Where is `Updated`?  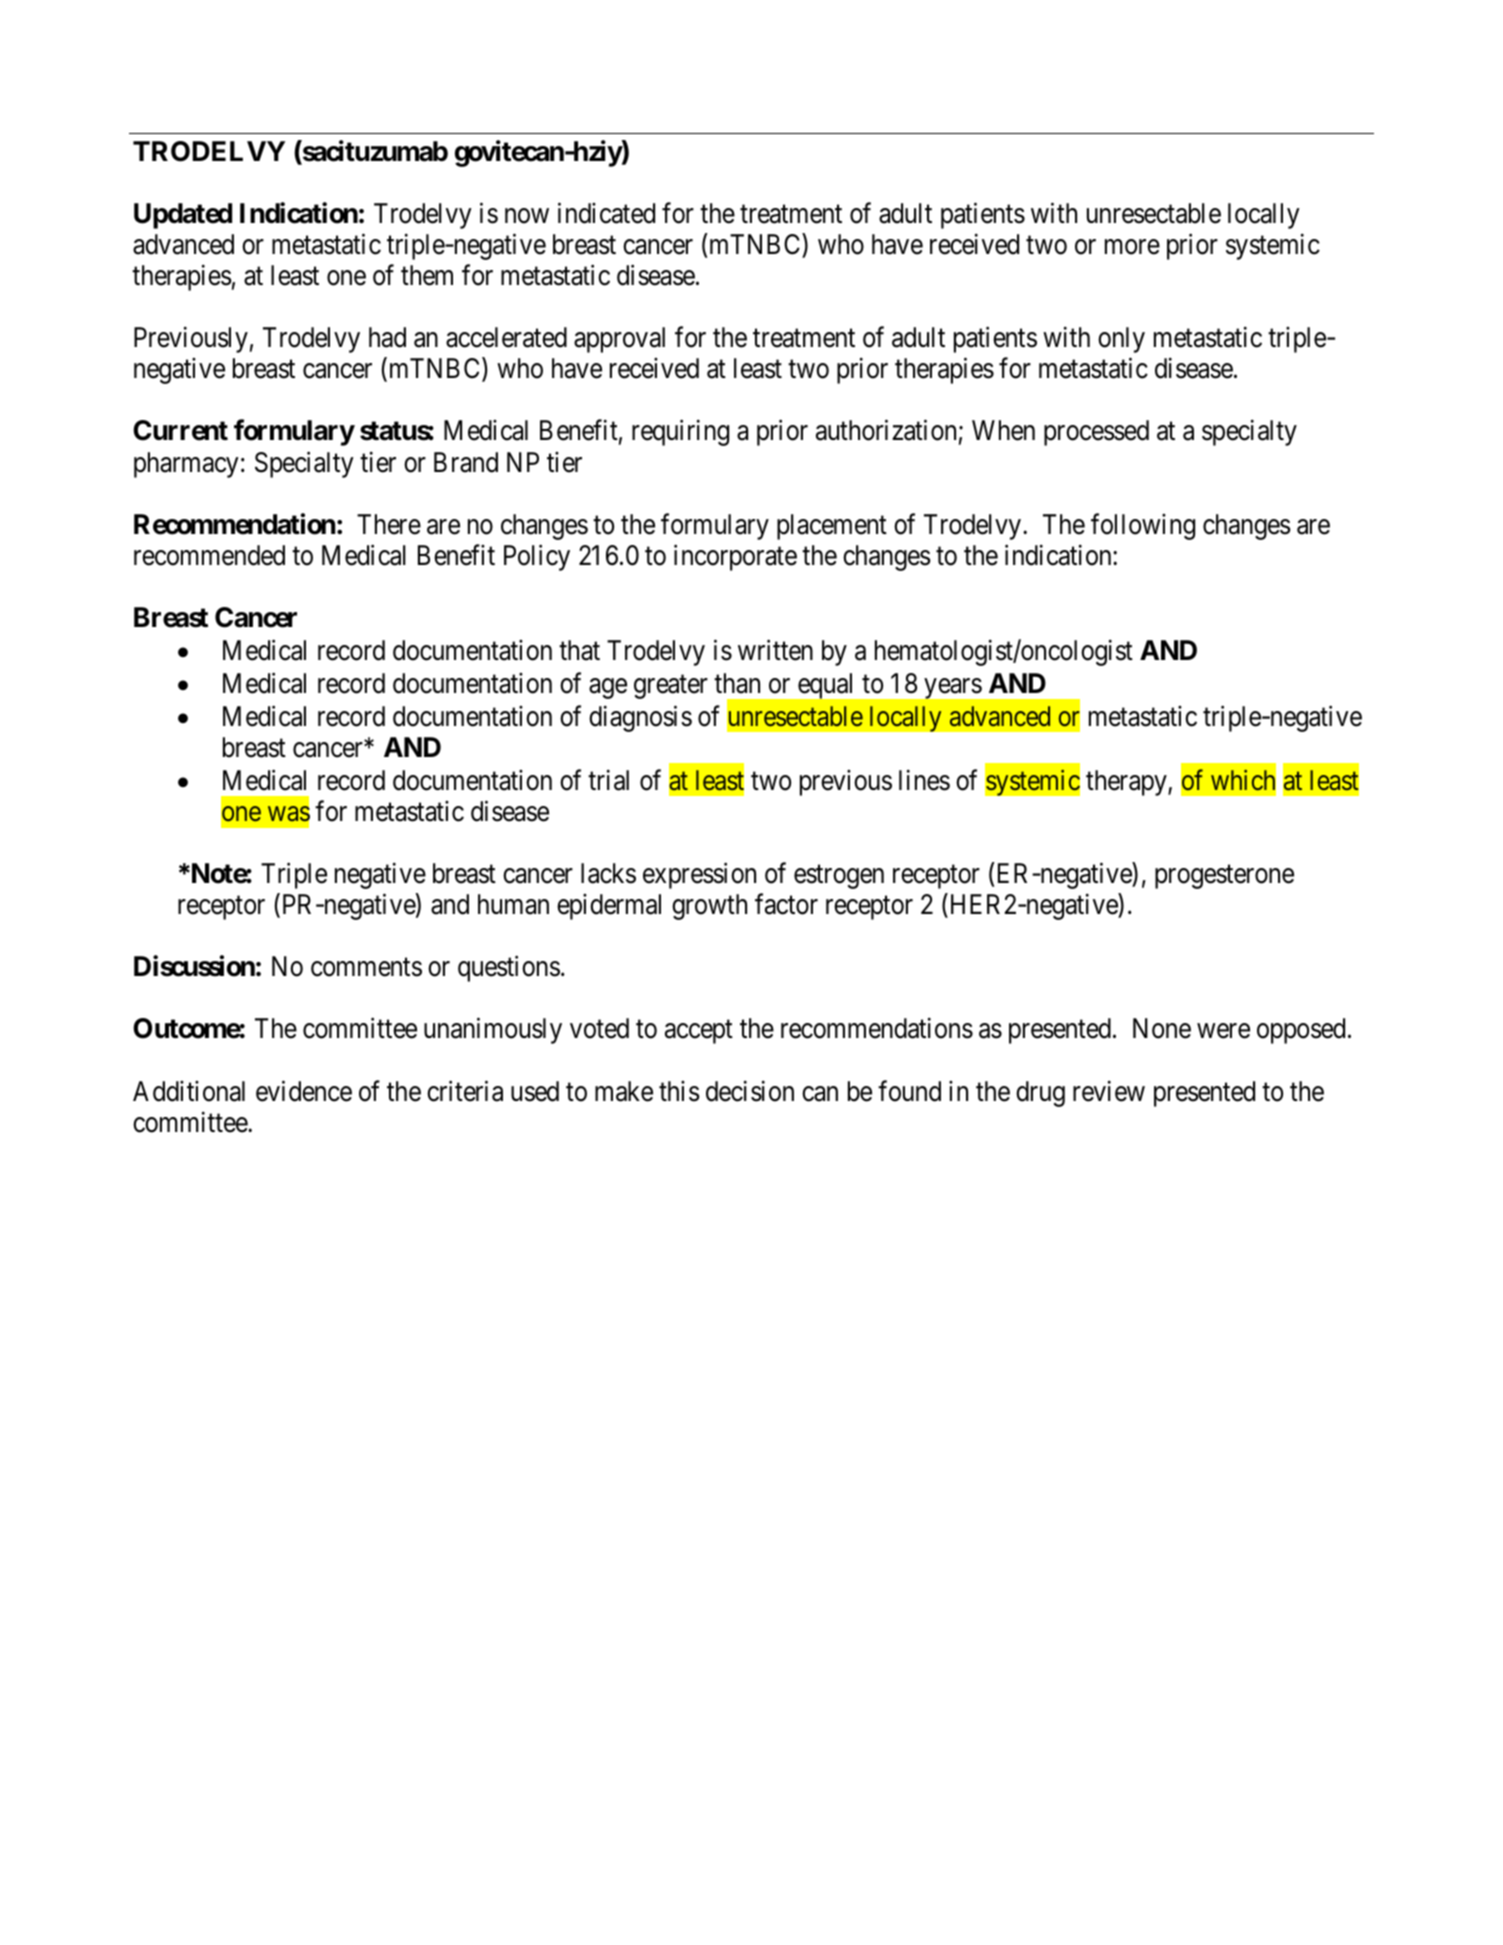
Updated is located at coordinates (183, 216).
